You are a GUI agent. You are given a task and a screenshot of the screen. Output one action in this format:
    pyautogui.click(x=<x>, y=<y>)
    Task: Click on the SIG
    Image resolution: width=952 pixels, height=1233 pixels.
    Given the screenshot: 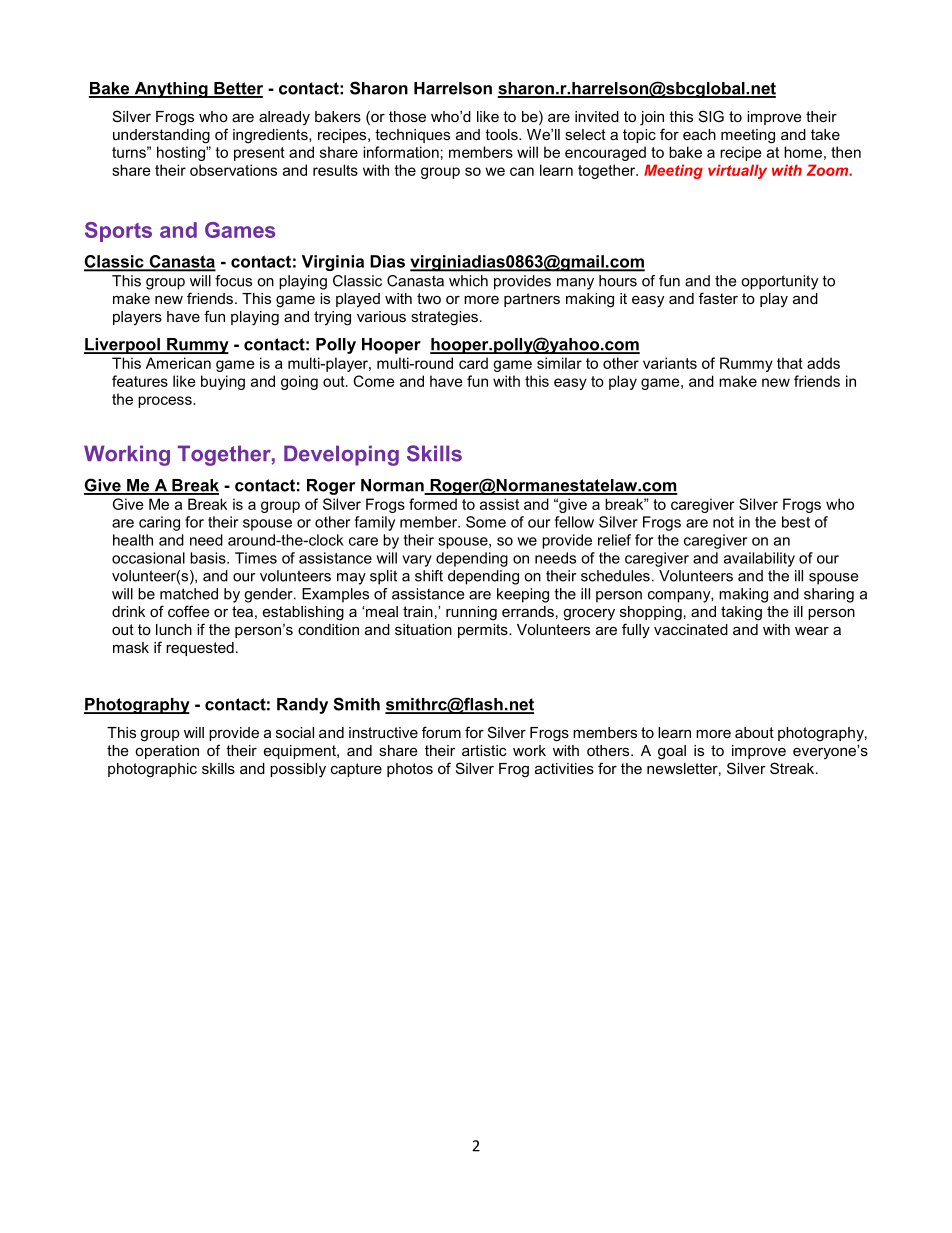 What is the action you would take?
    pyautogui.click(x=711, y=116)
